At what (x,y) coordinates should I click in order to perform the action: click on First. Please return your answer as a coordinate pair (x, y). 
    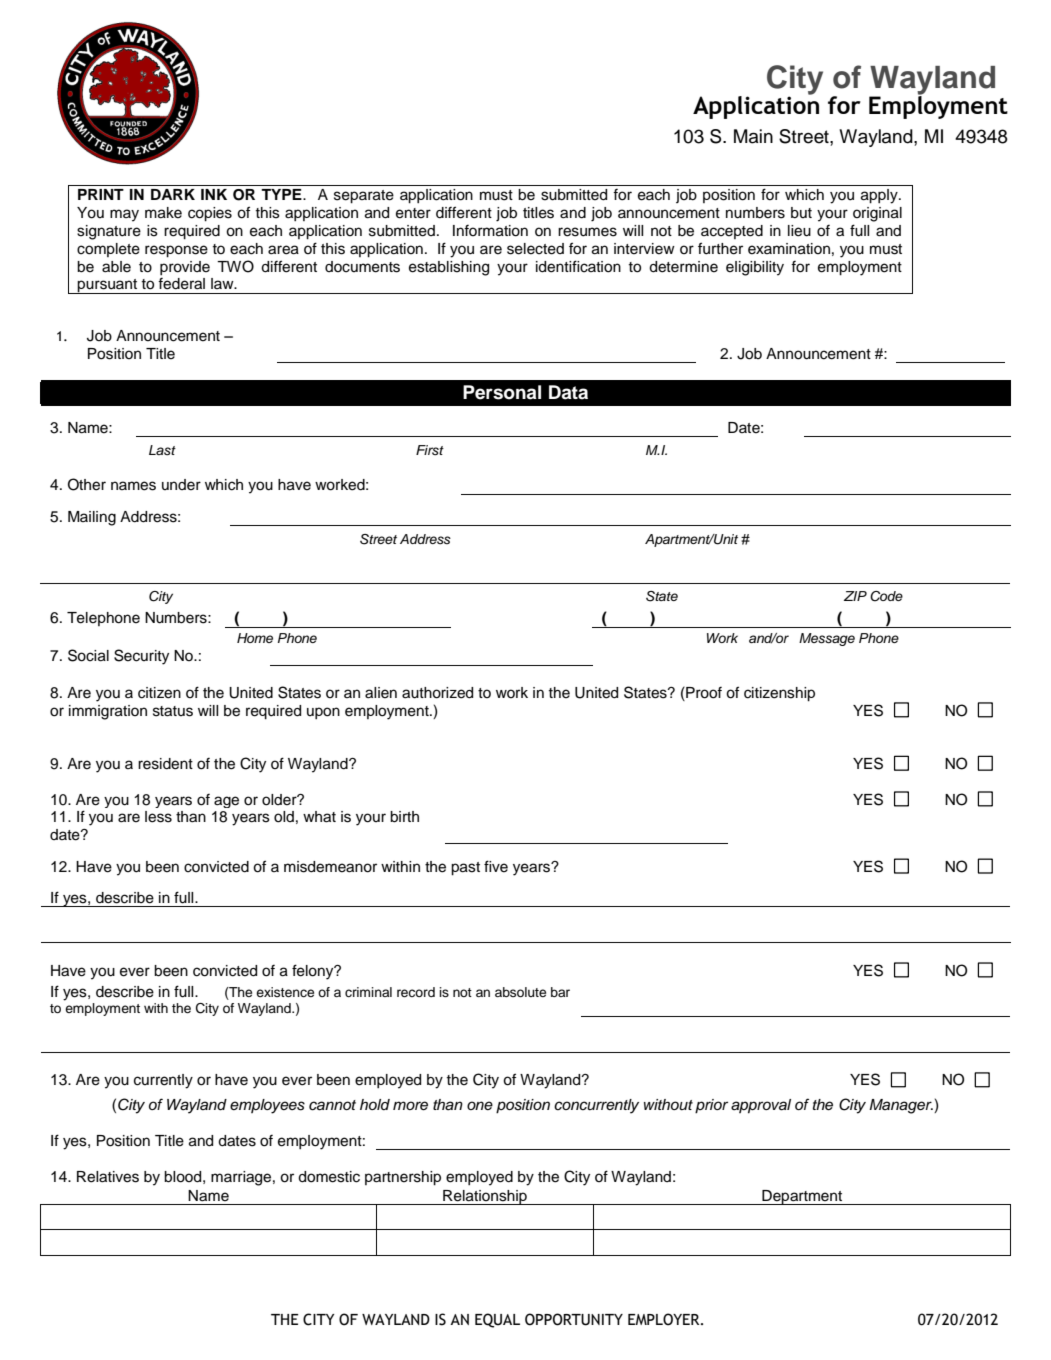
    Looking at the image, I should click on (430, 450).
